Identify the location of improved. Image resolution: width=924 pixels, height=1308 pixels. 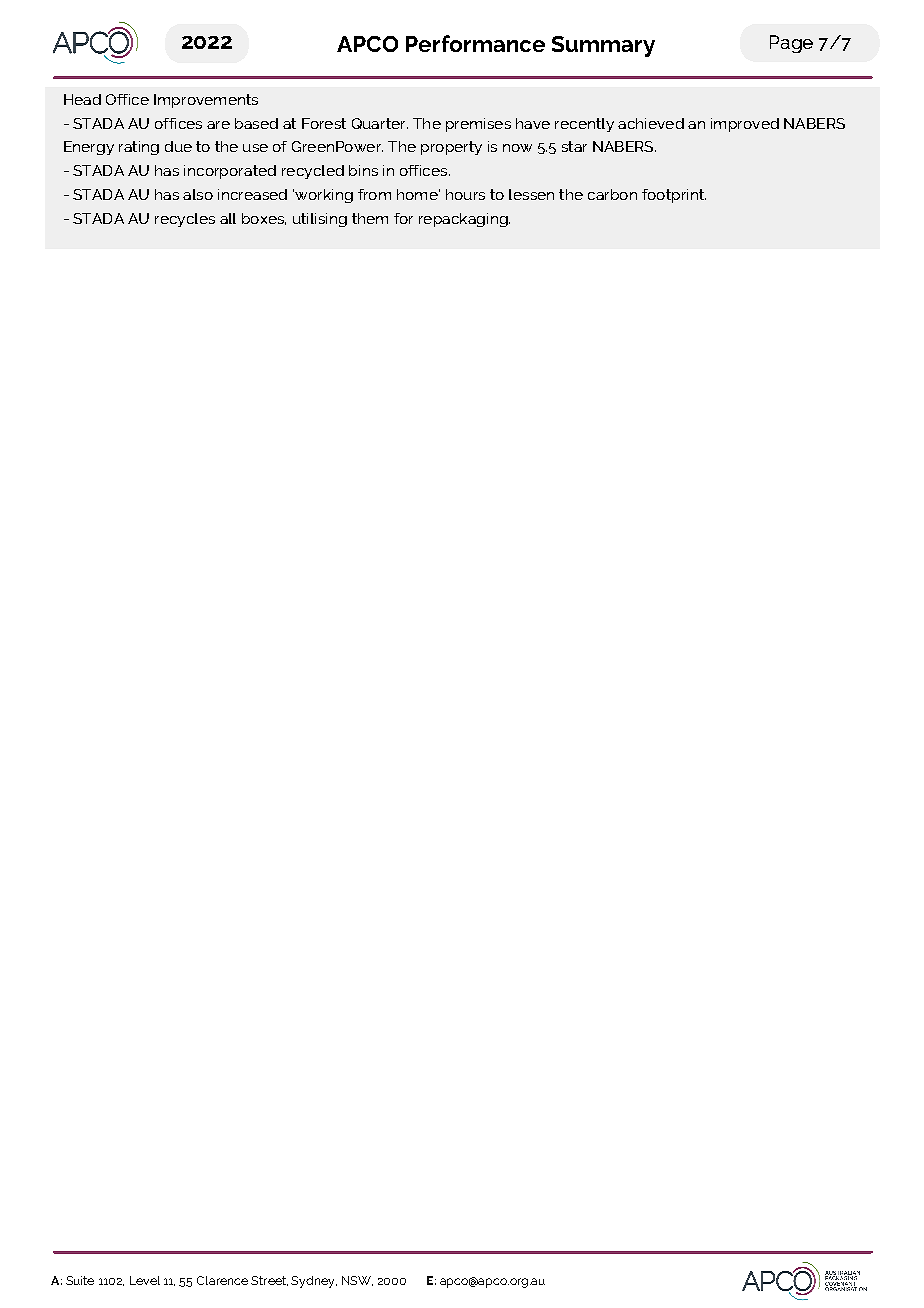
(745, 125).
